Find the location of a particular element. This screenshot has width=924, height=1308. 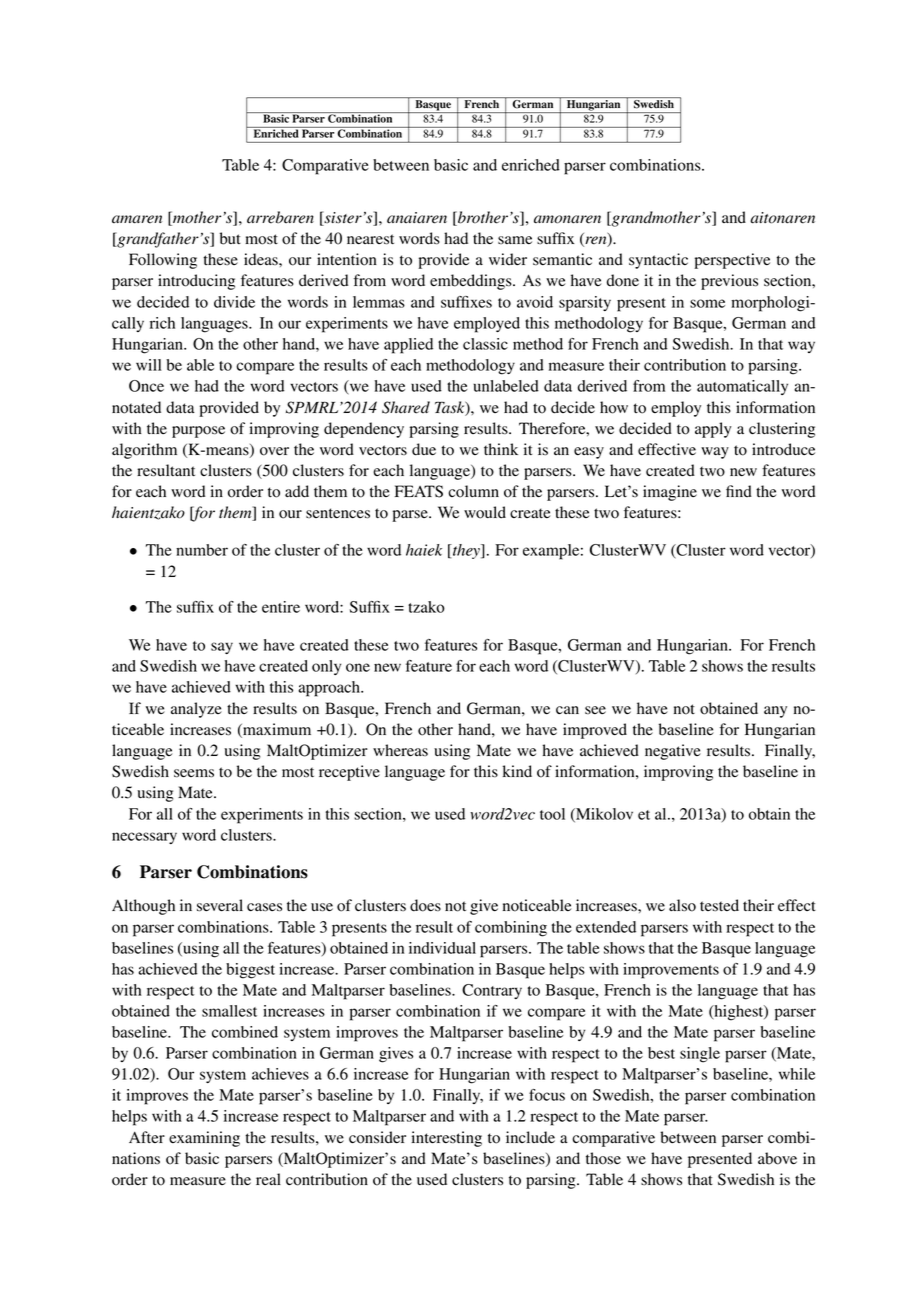

over is located at coordinates (274, 451).
